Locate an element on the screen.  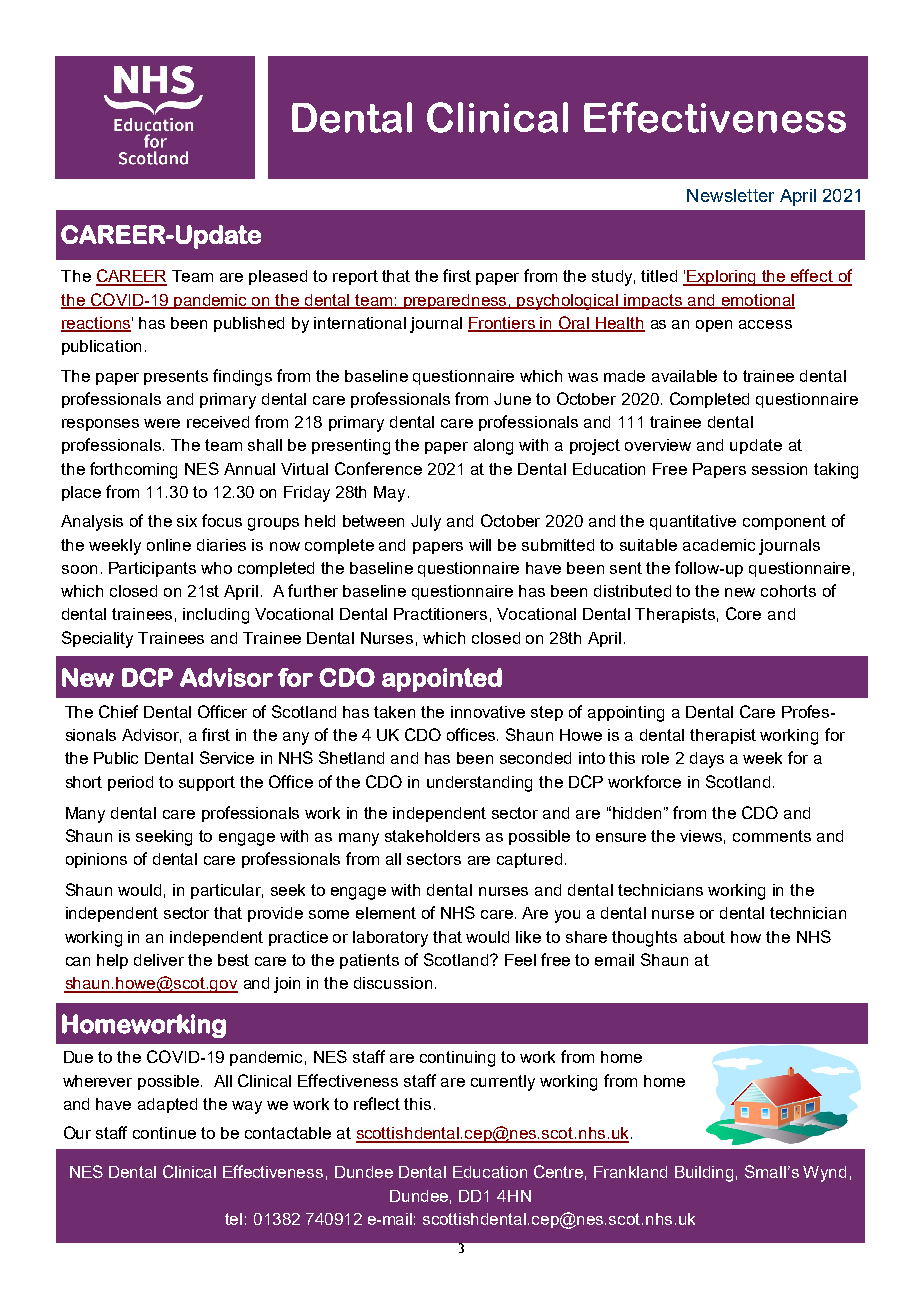
Chief is located at coordinates (118, 711).
